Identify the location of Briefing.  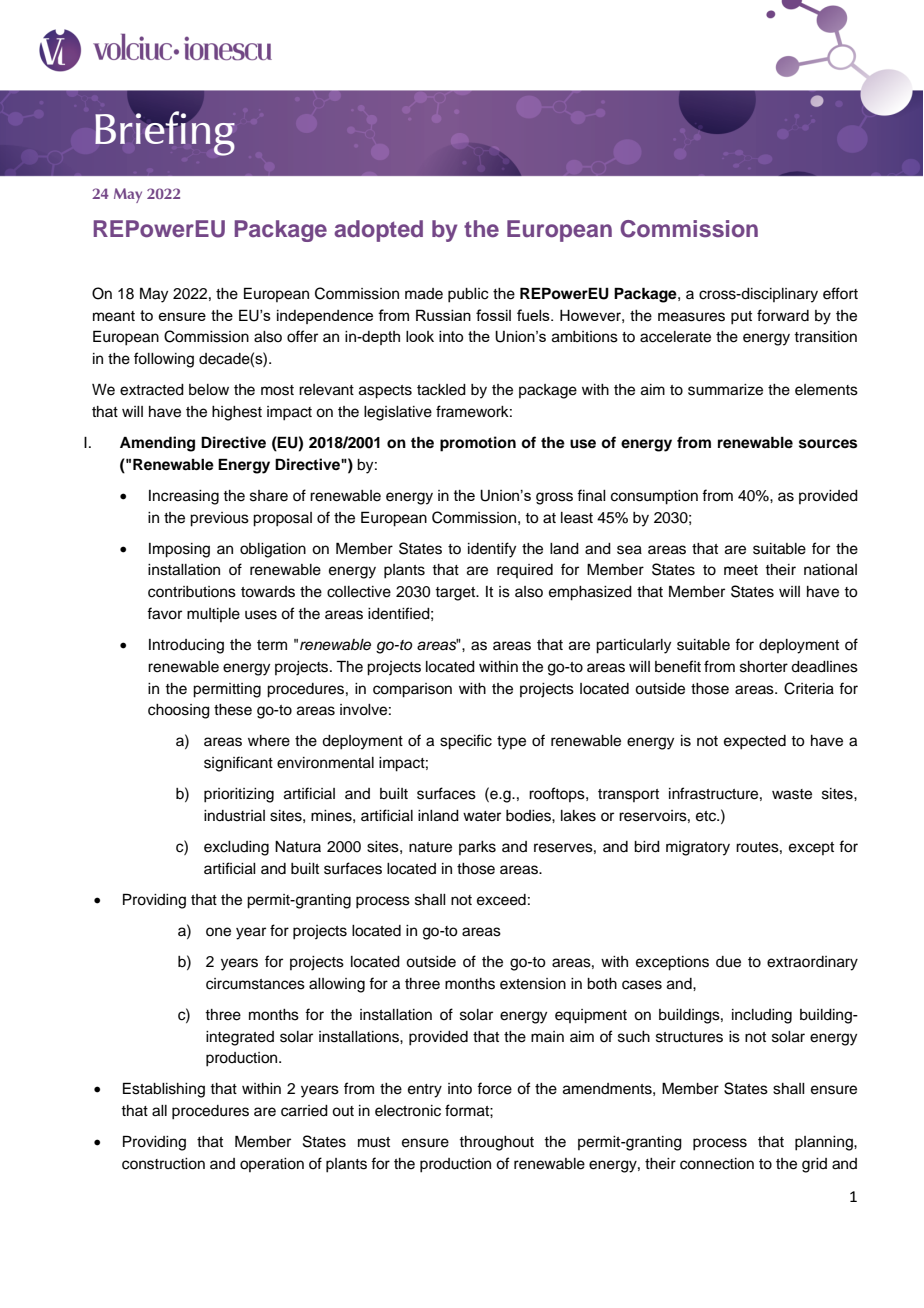
(165, 132).
